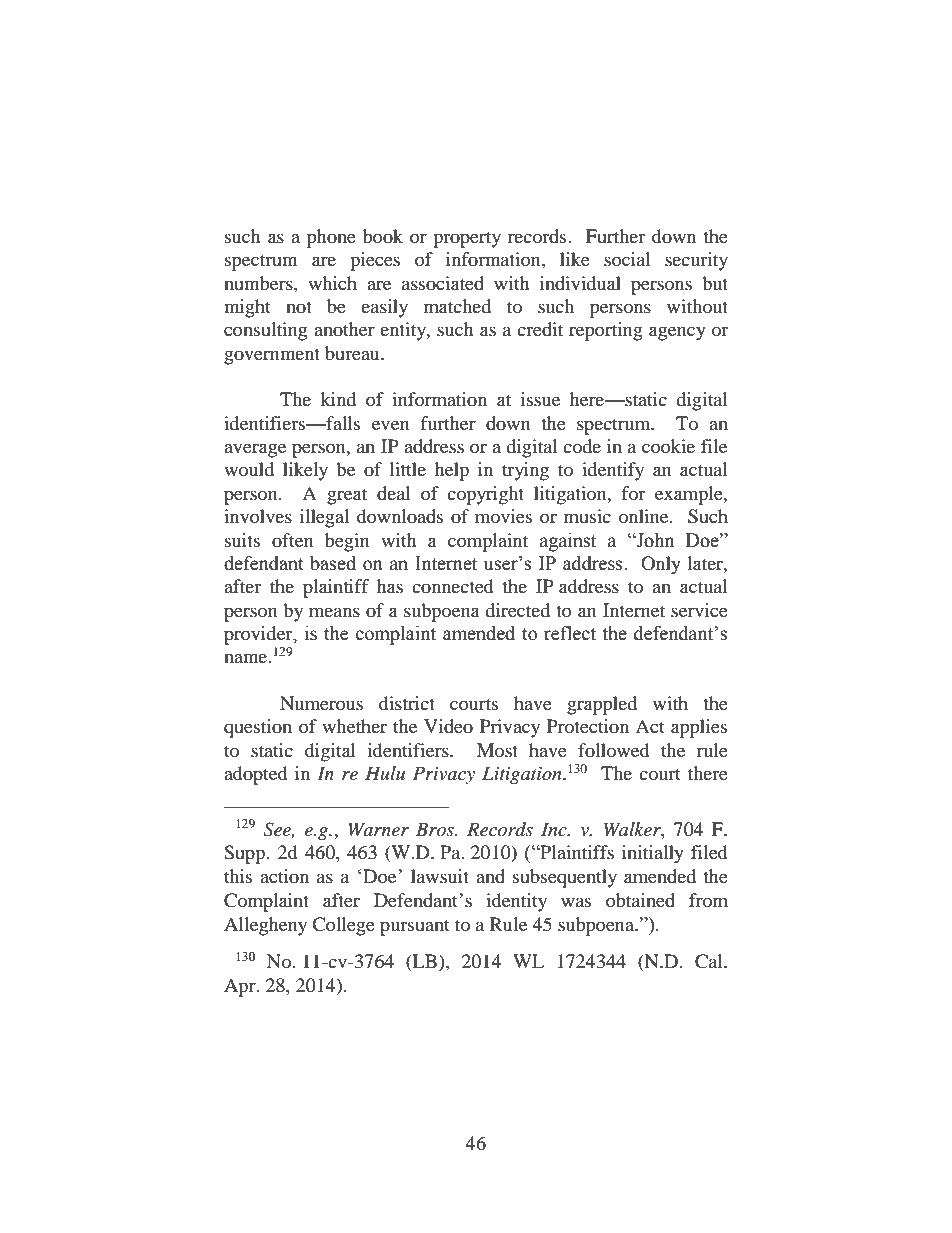 The image size is (952, 1233). What do you see at coordinates (627, 259) in the screenshot?
I see `social` at bounding box center [627, 259].
